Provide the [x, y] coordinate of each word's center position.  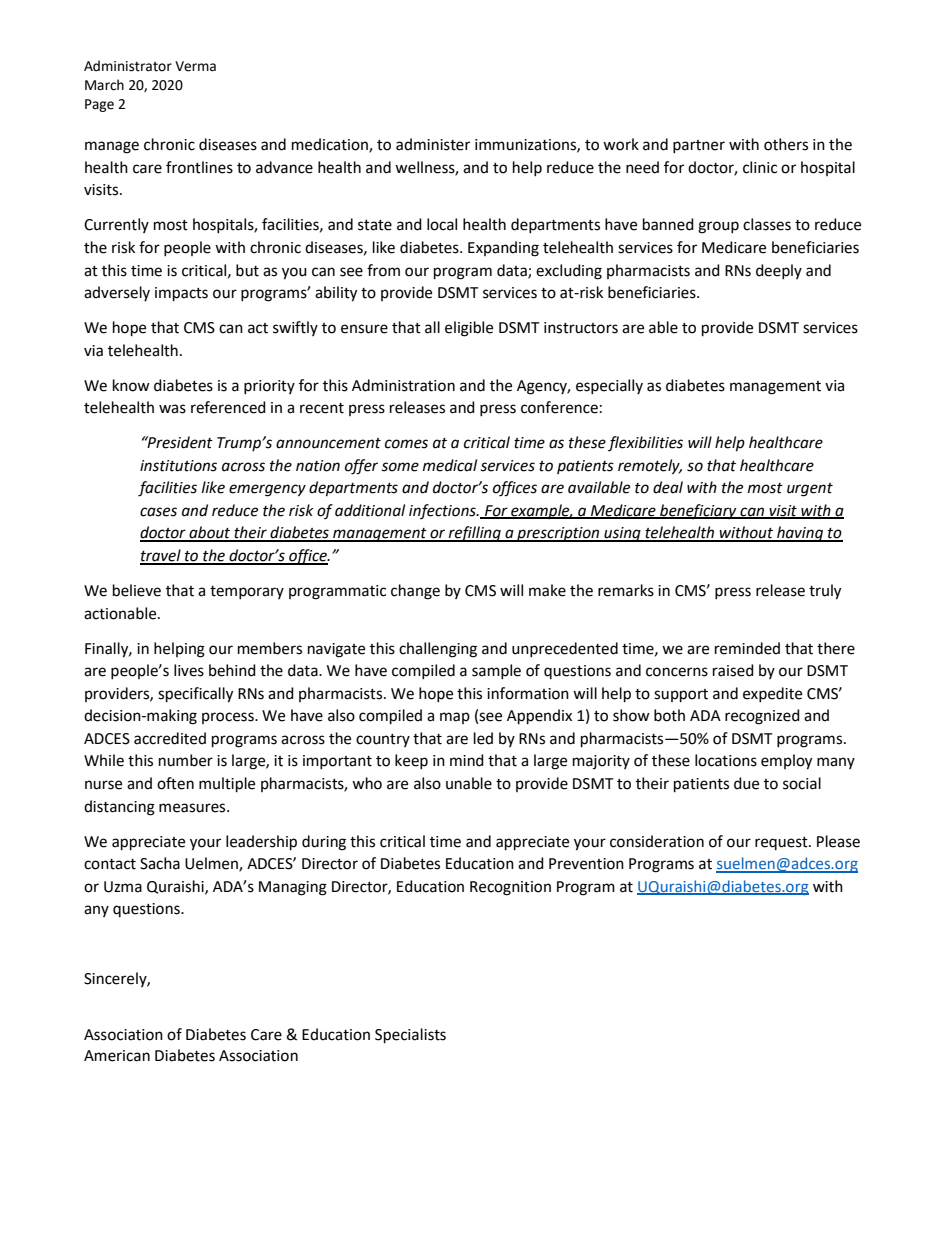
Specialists [410, 1036]
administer [433, 144]
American [117, 1056]
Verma [195, 66]
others [786, 144]
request [782, 843]
